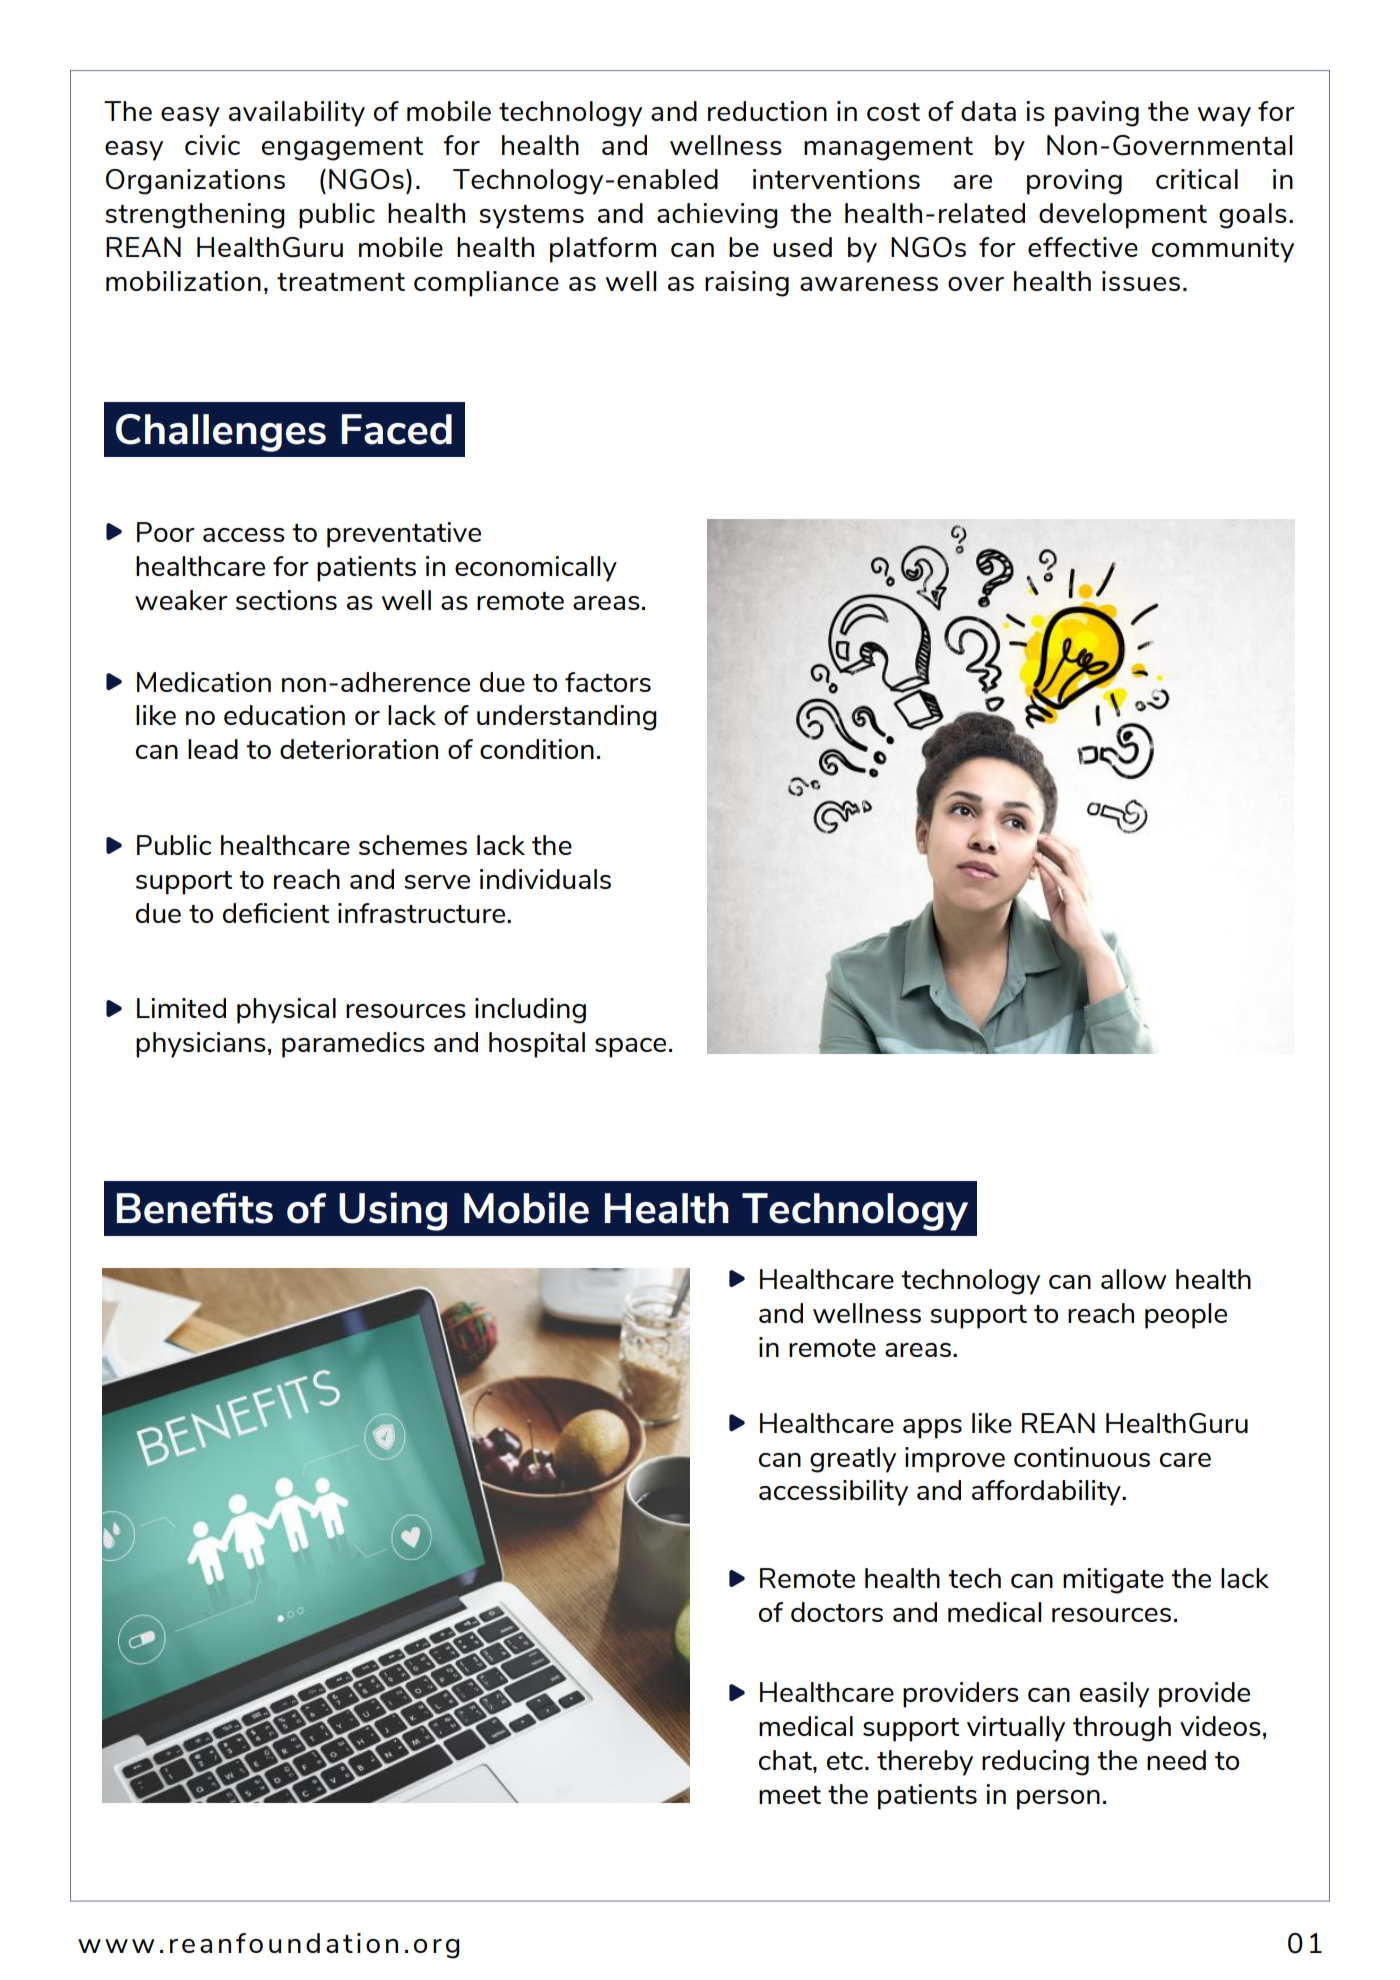 The height and width of the screenshot is (1980, 1400). Describe the element at coordinates (790, 1795) in the screenshot. I see `meet` at that location.
